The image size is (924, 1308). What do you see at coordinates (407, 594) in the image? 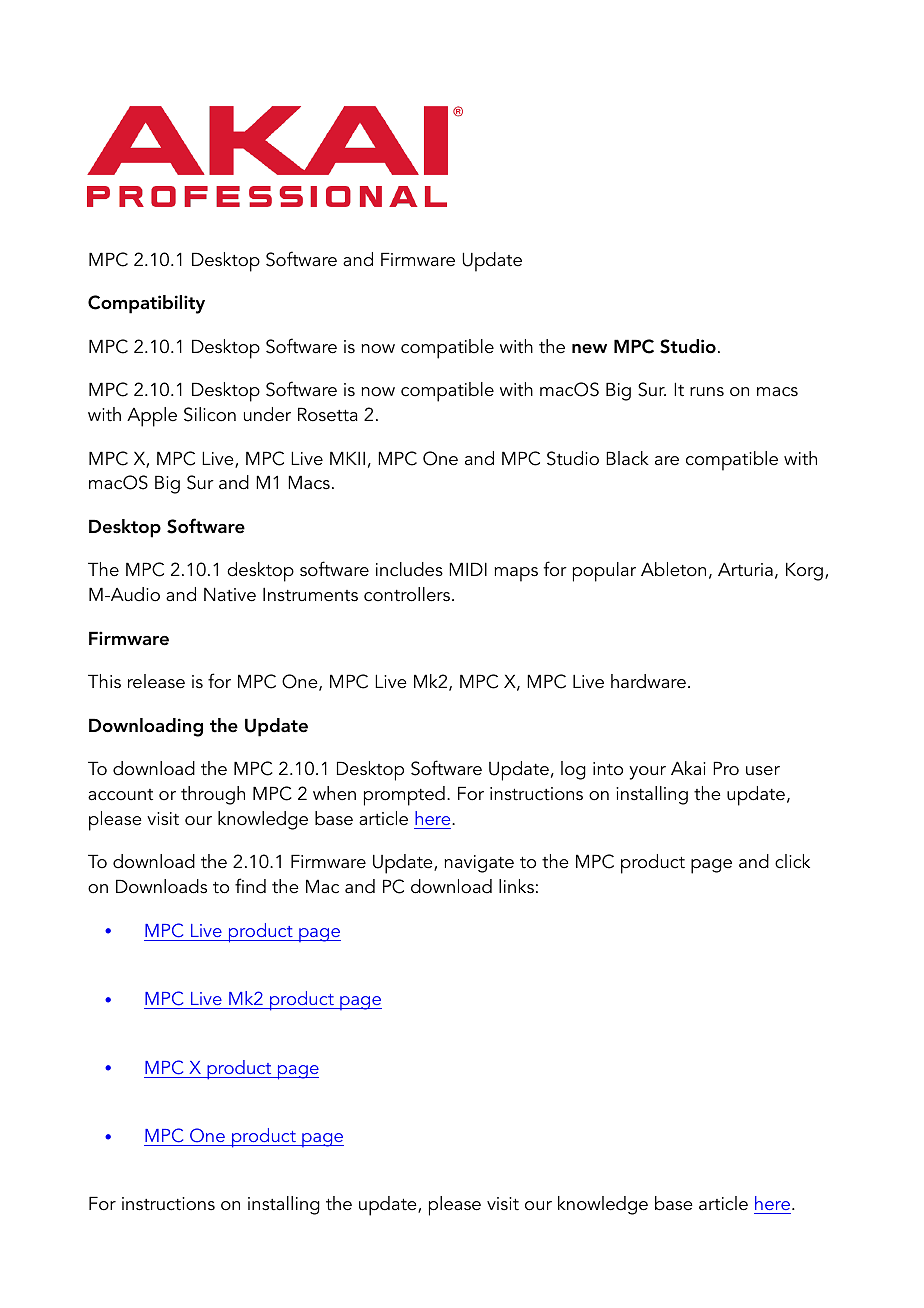
I see `controllers` at bounding box center [407, 594].
